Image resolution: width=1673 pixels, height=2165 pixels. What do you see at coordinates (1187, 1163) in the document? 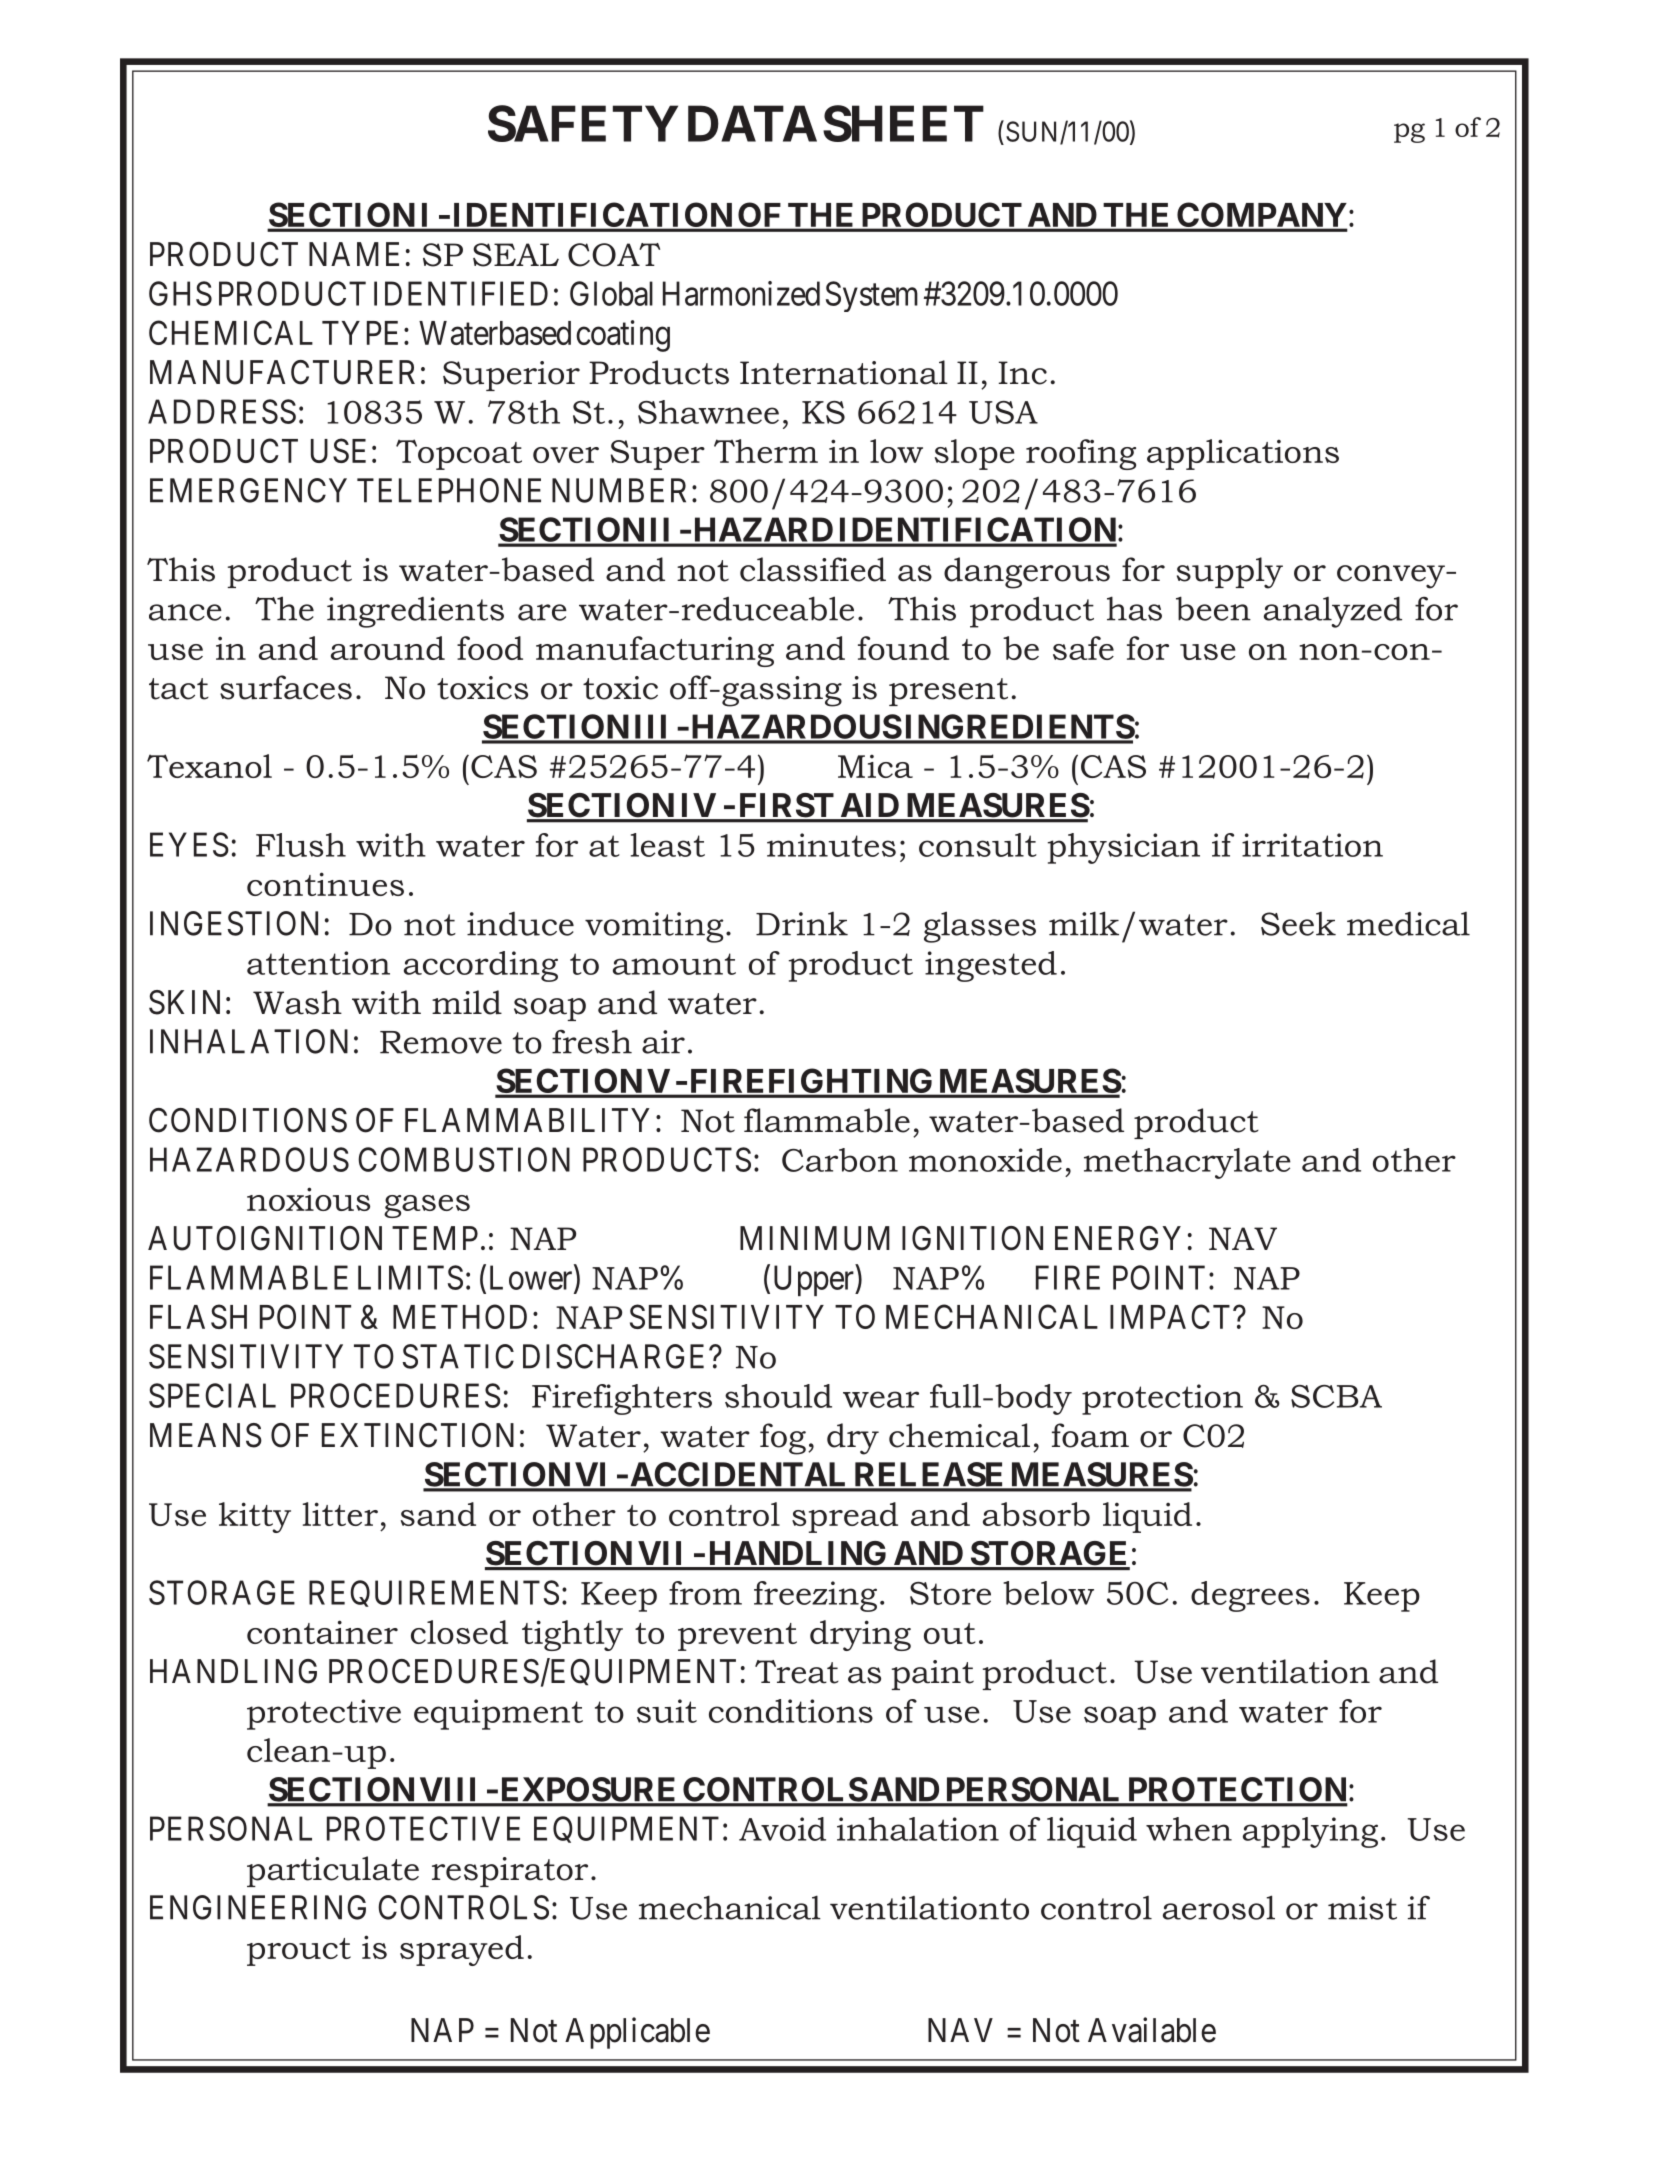
I see `methacrylate` at bounding box center [1187, 1163].
